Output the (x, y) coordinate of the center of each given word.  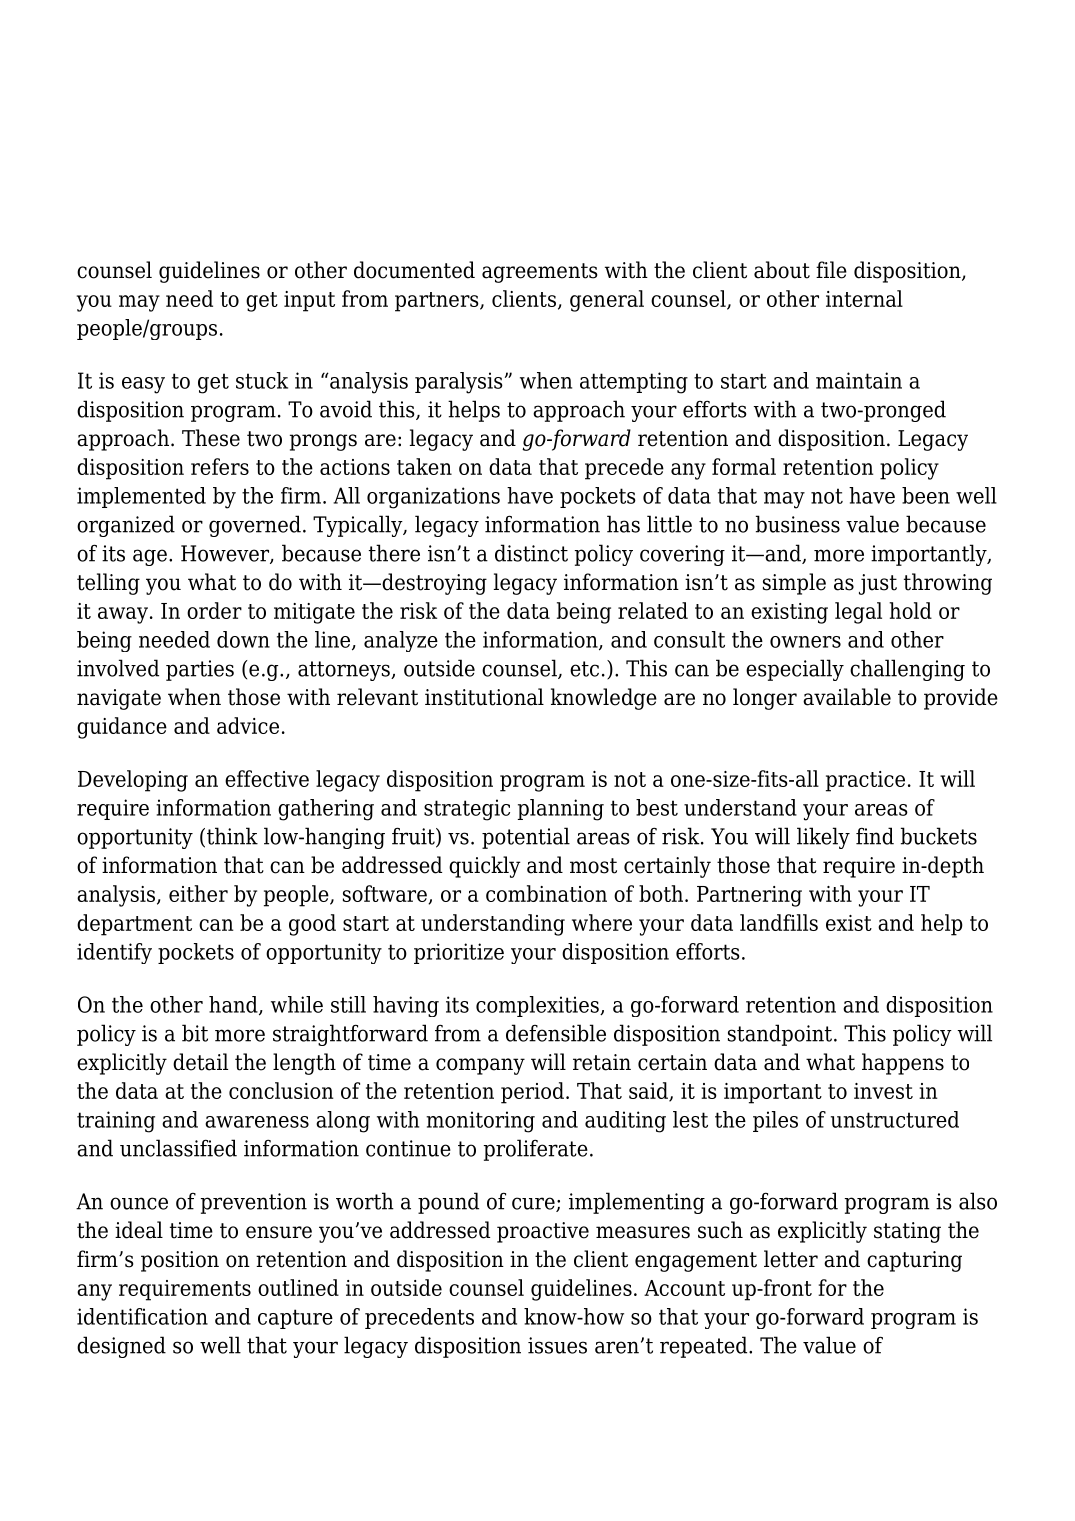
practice (865, 781)
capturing (914, 1261)
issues (557, 1345)
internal (864, 298)
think (231, 837)
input (309, 301)
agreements (540, 273)
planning (561, 810)
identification (142, 1316)
